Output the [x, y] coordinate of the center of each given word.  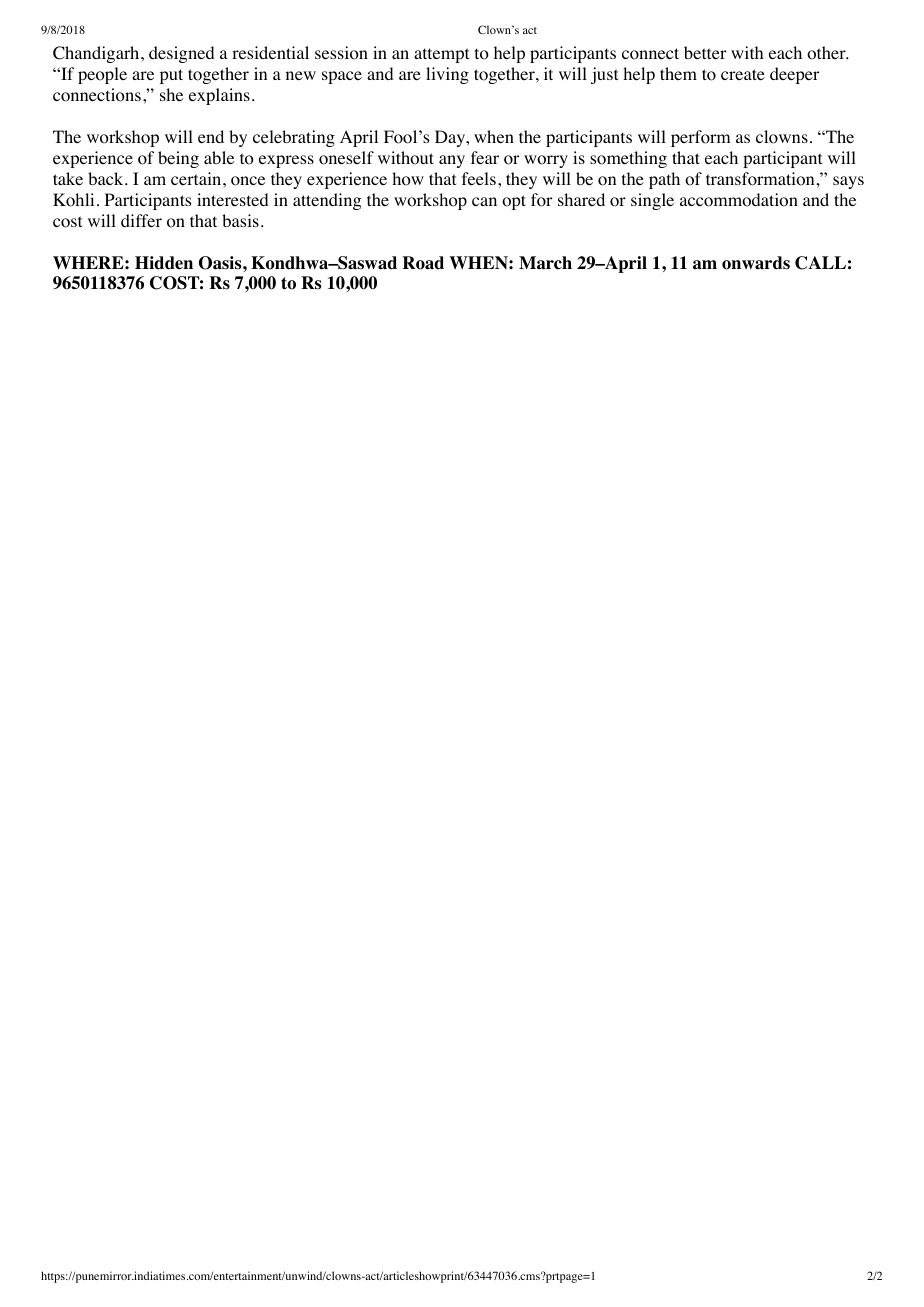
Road [423, 263]
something [628, 159]
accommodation [739, 200]
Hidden [164, 263]
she [171, 94]
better [705, 52]
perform [701, 138]
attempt [441, 55]
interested [232, 199]
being [178, 159]
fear [485, 157]
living [447, 75]
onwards [756, 263]
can [484, 201]
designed [181, 54]
